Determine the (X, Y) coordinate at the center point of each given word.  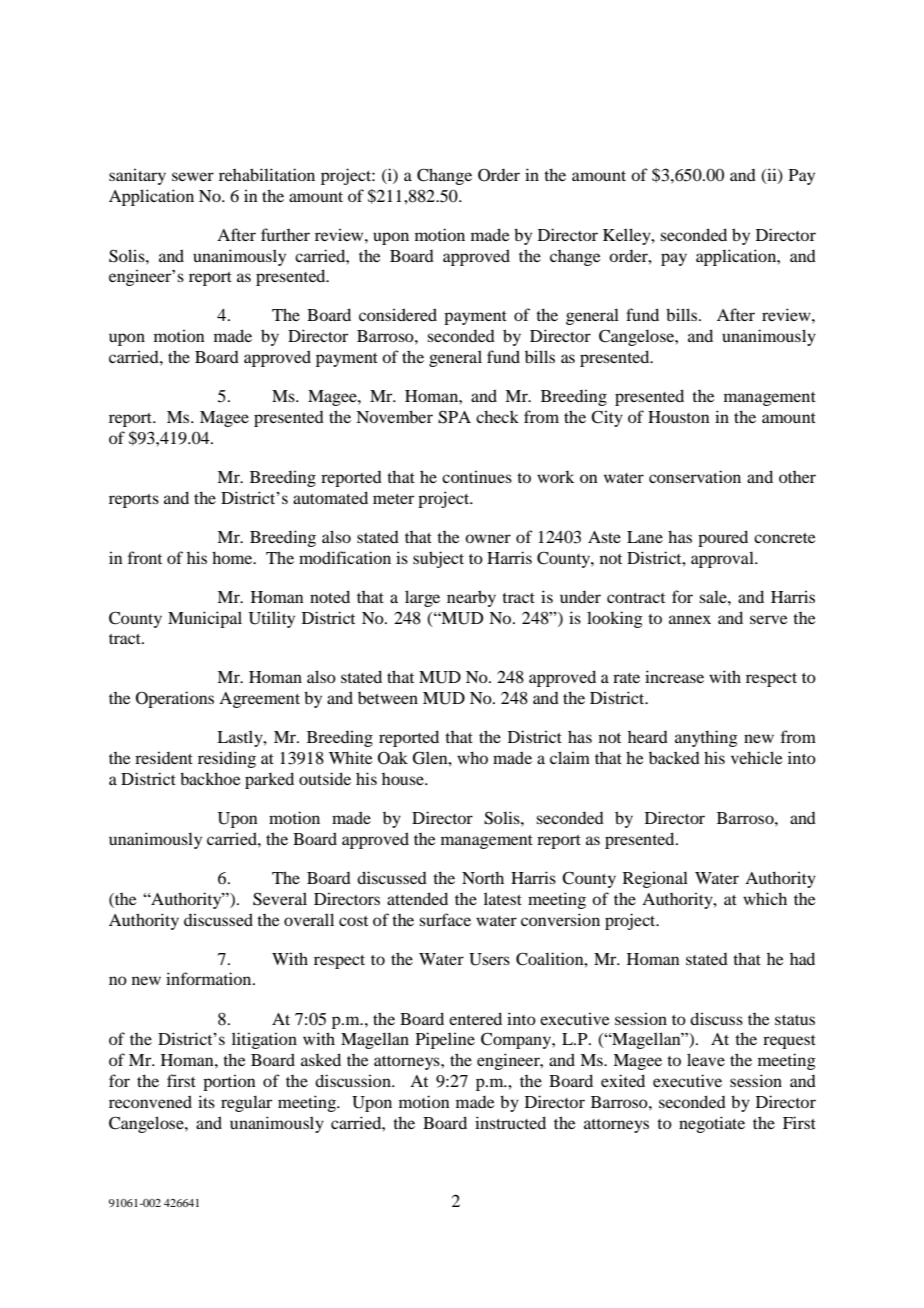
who (472, 757)
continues (477, 476)
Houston (679, 417)
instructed (510, 1122)
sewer (193, 176)
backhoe (210, 778)
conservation (695, 476)
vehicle (757, 757)
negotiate (712, 1124)
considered (398, 314)
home (233, 557)
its (206, 1101)
